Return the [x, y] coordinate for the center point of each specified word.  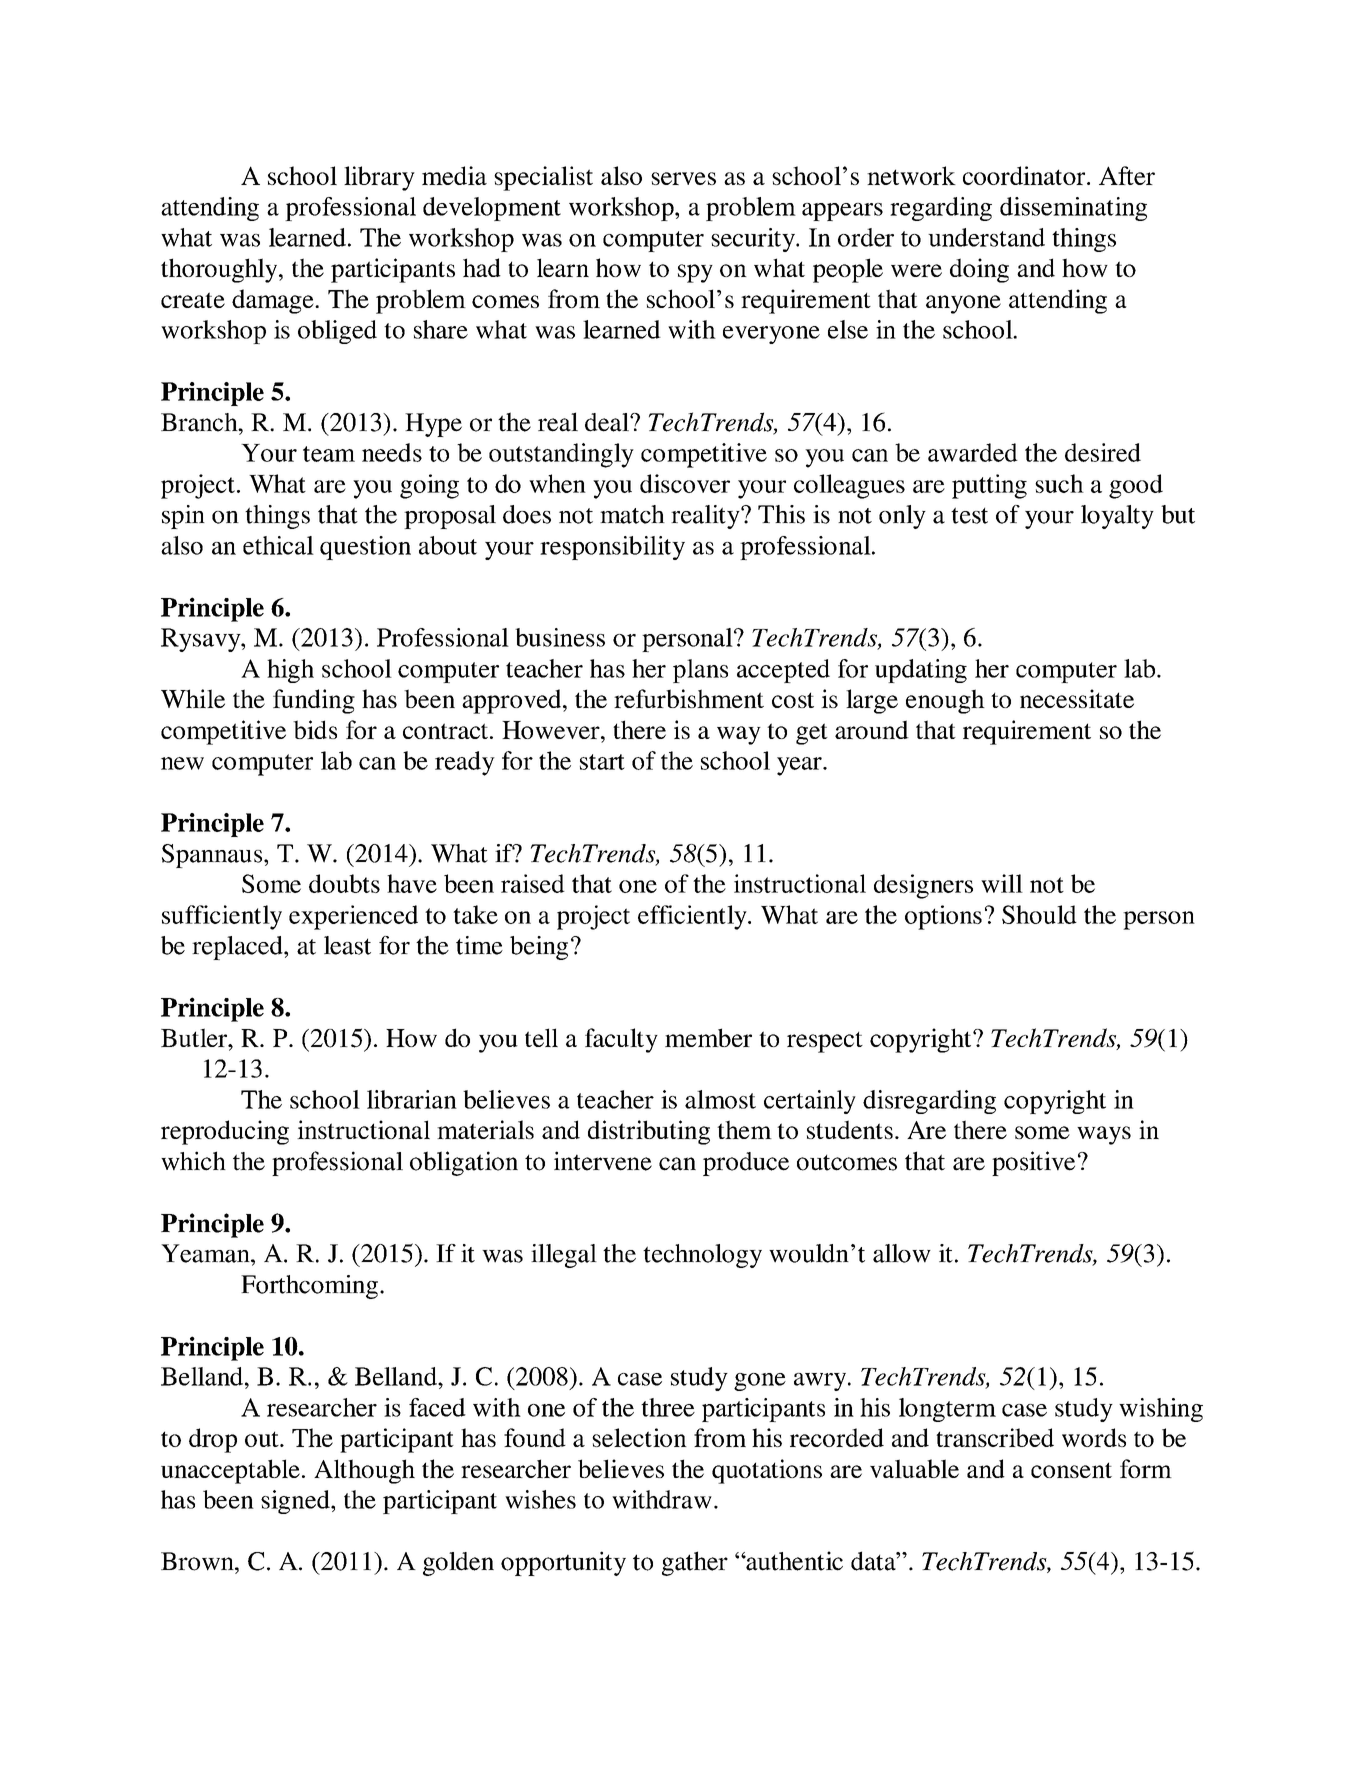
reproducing [225, 1132]
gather [695, 1563]
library [379, 178]
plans [700, 671]
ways [1104, 1135]
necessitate [1077, 698]
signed [296, 1502]
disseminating [1073, 209]
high [290, 671]
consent [1071, 1470]
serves [683, 178]
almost [720, 1099]
